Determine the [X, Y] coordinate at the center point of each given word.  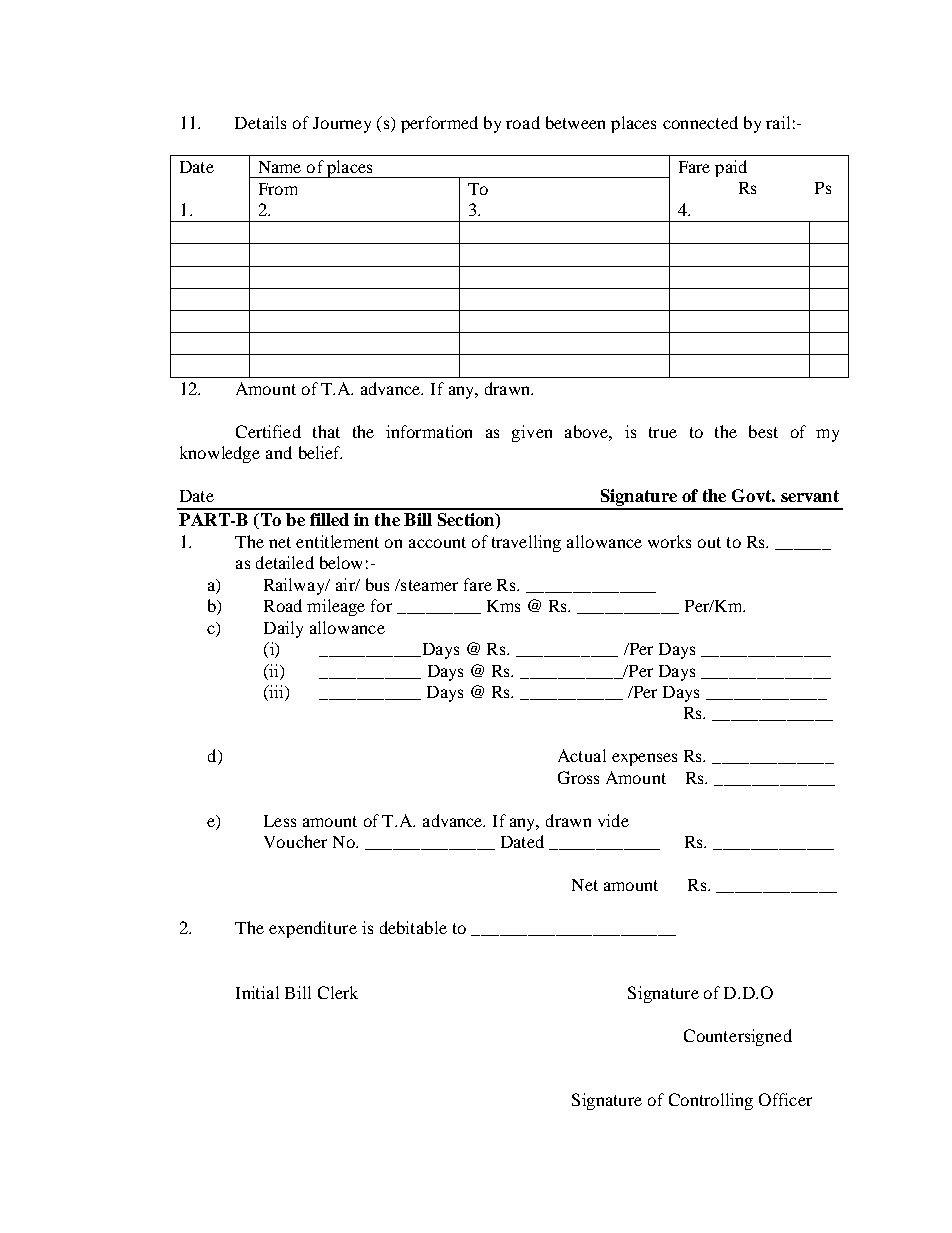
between [575, 122]
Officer [785, 1099]
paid [731, 168]
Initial [257, 992]
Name [280, 167]
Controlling [711, 1101]
